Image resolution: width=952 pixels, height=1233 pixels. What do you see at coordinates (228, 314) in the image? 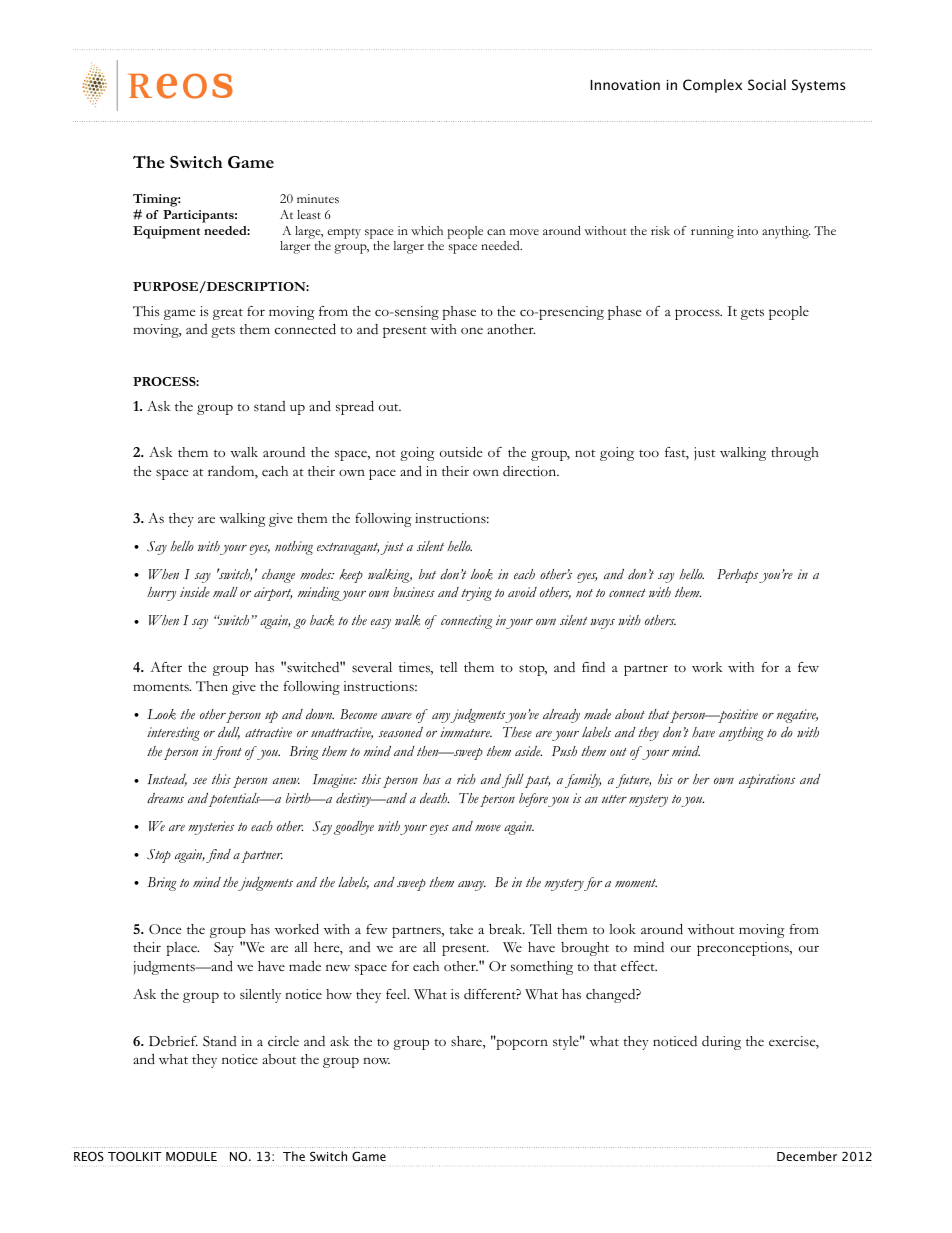
I see `great` at bounding box center [228, 314].
